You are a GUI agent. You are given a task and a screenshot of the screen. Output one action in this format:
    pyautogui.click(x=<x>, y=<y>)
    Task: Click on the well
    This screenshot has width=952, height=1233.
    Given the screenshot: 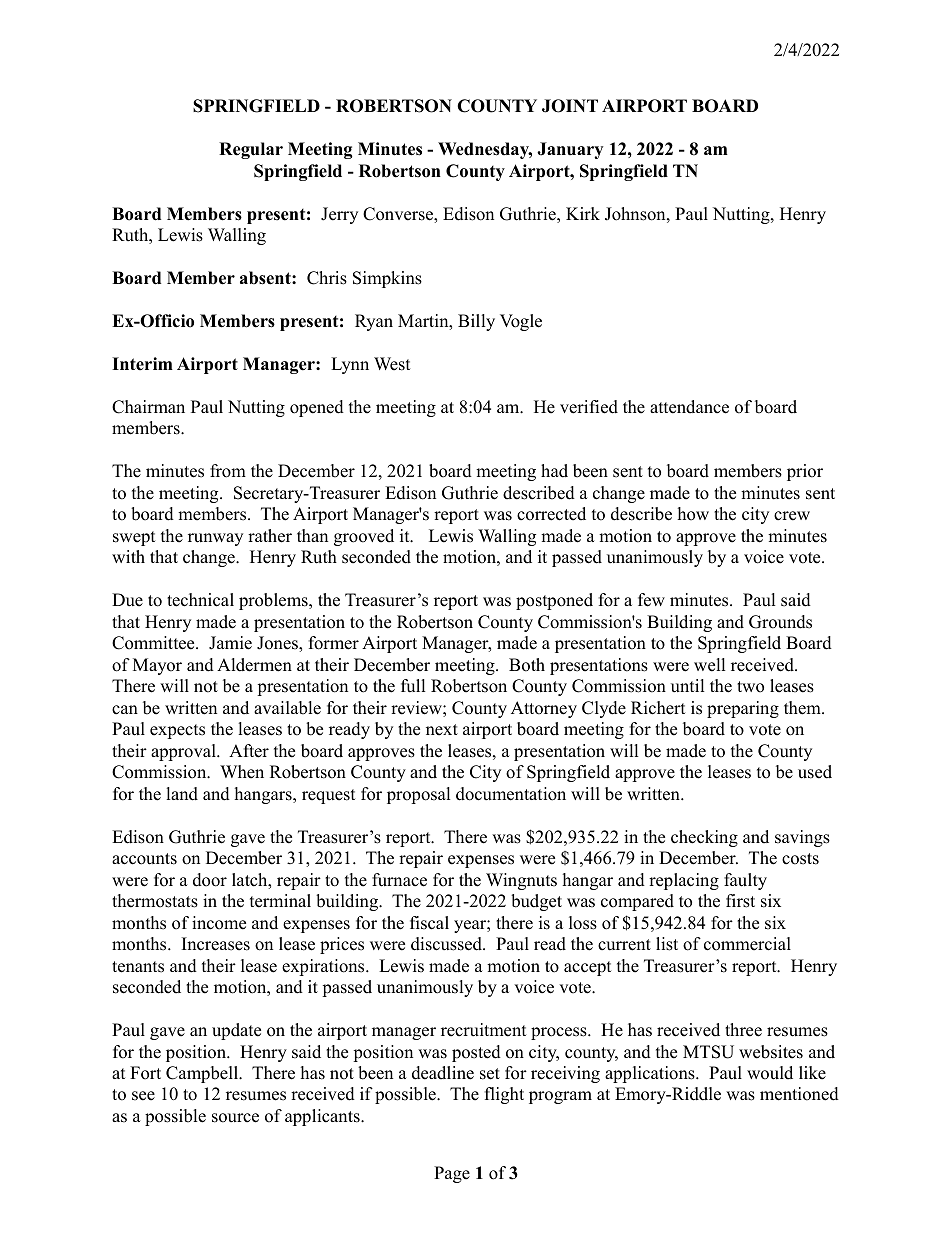 What is the action you would take?
    pyautogui.click(x=710, y=665)
